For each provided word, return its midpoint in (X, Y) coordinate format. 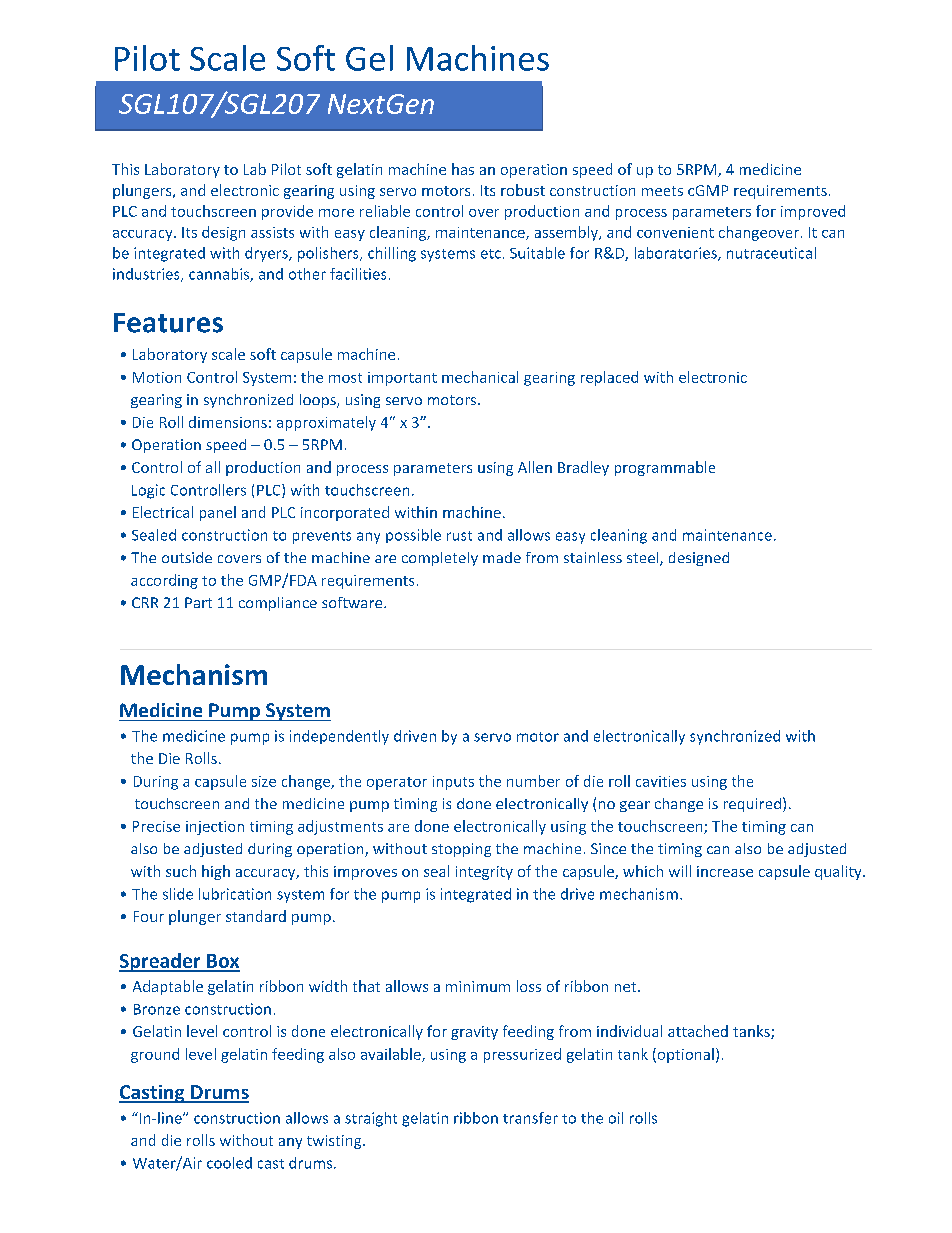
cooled (229, 1163)
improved (813, 212)
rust (459, 536)
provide (287, 212)
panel (218, 513)
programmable (665, 468)
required (752, 805)
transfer (530, 1118)
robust (523, 190)
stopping (461, 850)
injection (215, 828)
